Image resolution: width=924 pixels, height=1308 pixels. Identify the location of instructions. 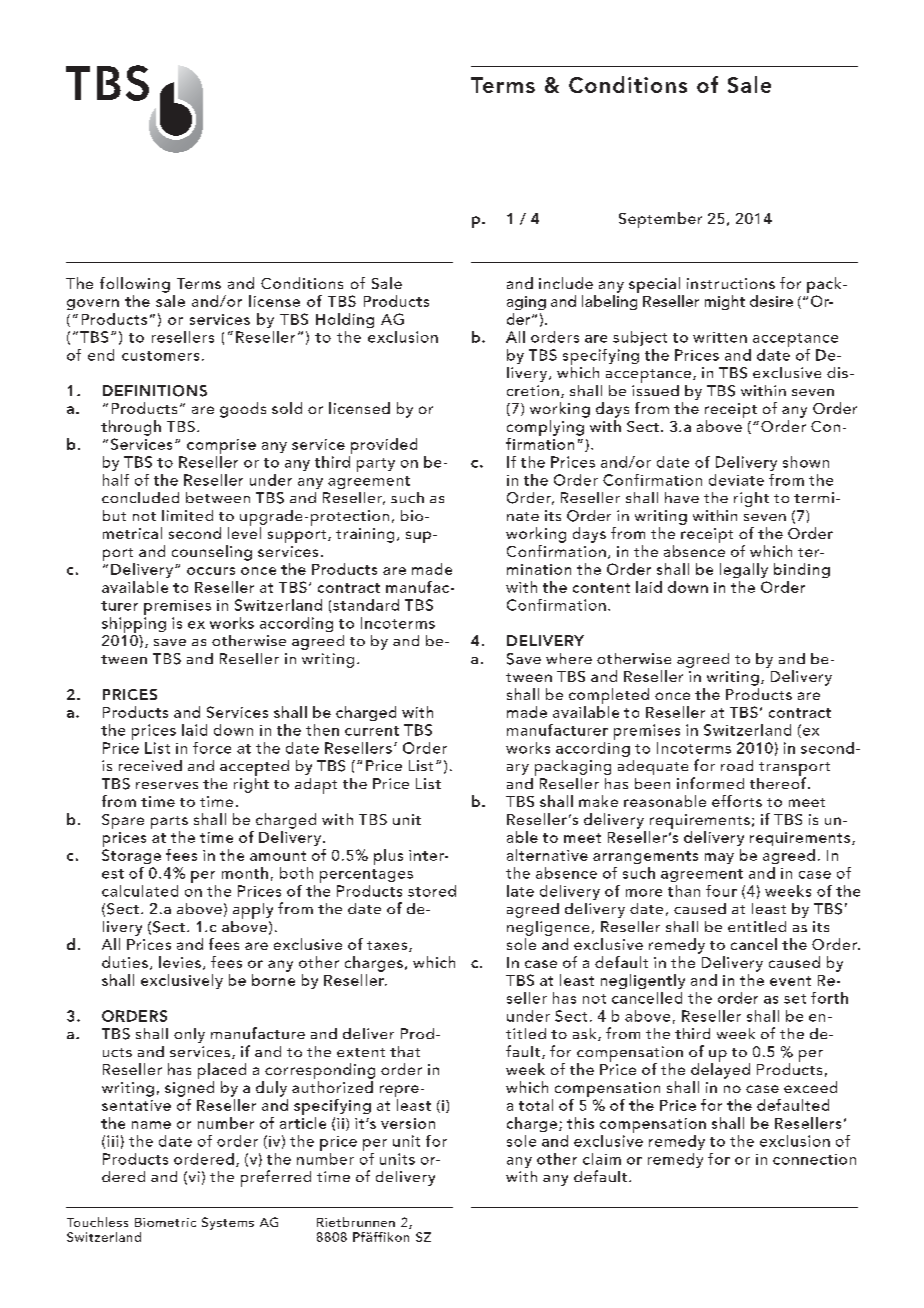
(731, 283).
